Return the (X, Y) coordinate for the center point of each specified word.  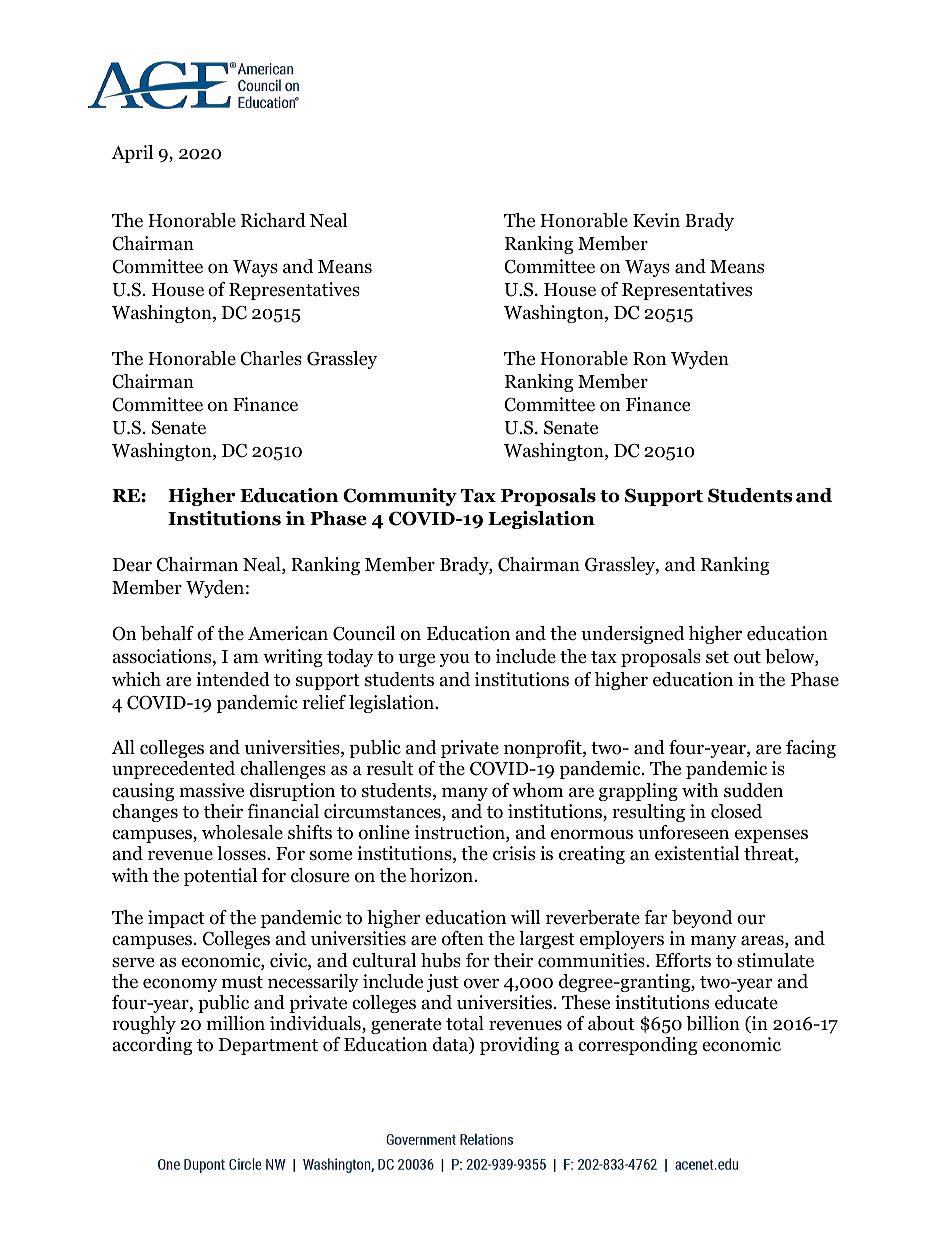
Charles (271, 358)
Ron (650, 359)
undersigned (632, 635)
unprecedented (173, 770)
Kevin (656, 220)
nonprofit (544, 749)
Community (400, 497)
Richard (273, 220)
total (465, 1023)
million (236, 1023)
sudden (753, 790)
